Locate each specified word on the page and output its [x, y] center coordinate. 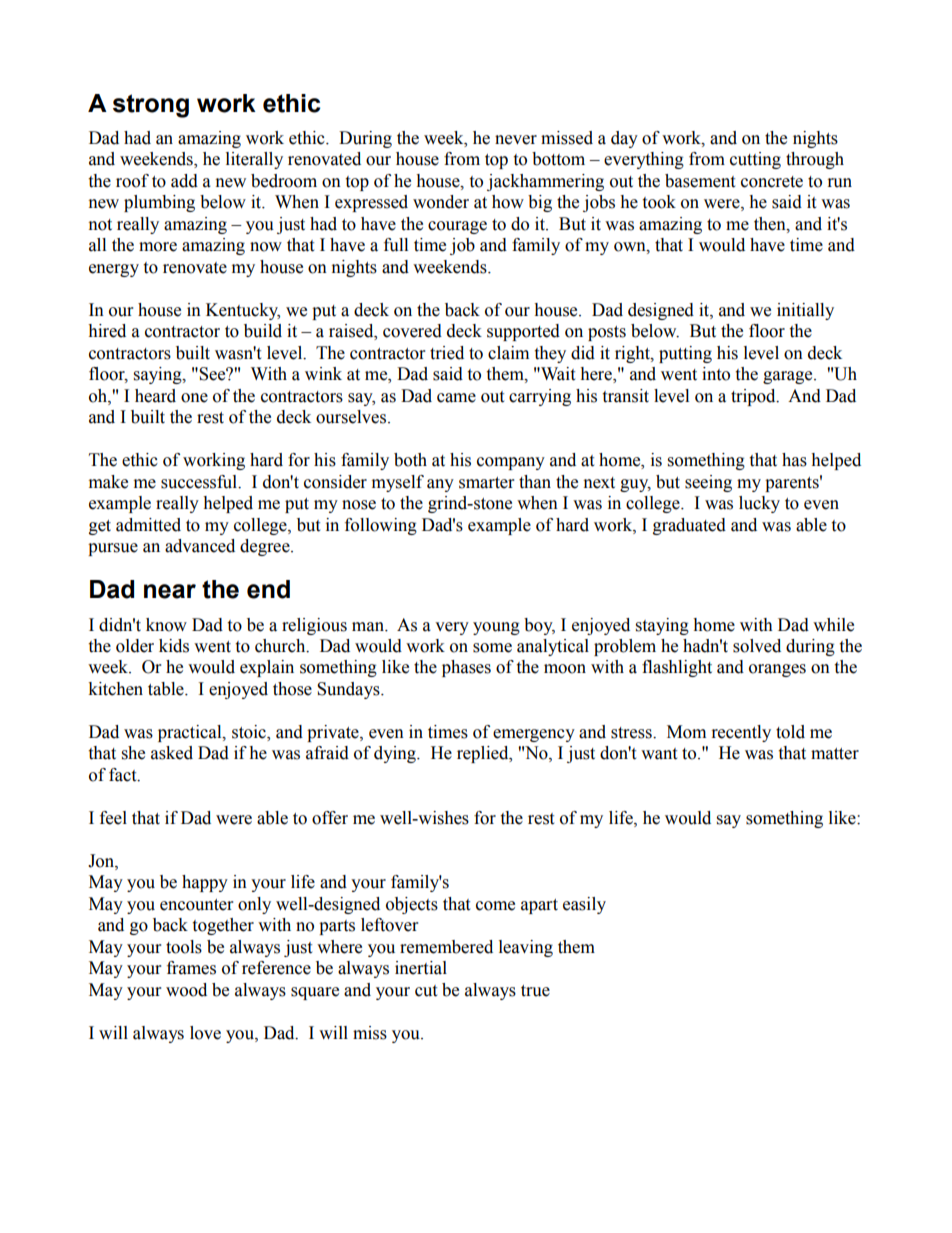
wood [186, 990]
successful [200, 482]
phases [466, 668]
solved [757, 646]
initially [805, 311]
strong [151, 106]
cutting [755, 160]
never [516, 140]
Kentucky [243, 311]
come [495, 906]
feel [113, 818]
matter [835, 754]
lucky [759, 504]
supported [523, 332]
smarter [486, 483]
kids [174, 646]
